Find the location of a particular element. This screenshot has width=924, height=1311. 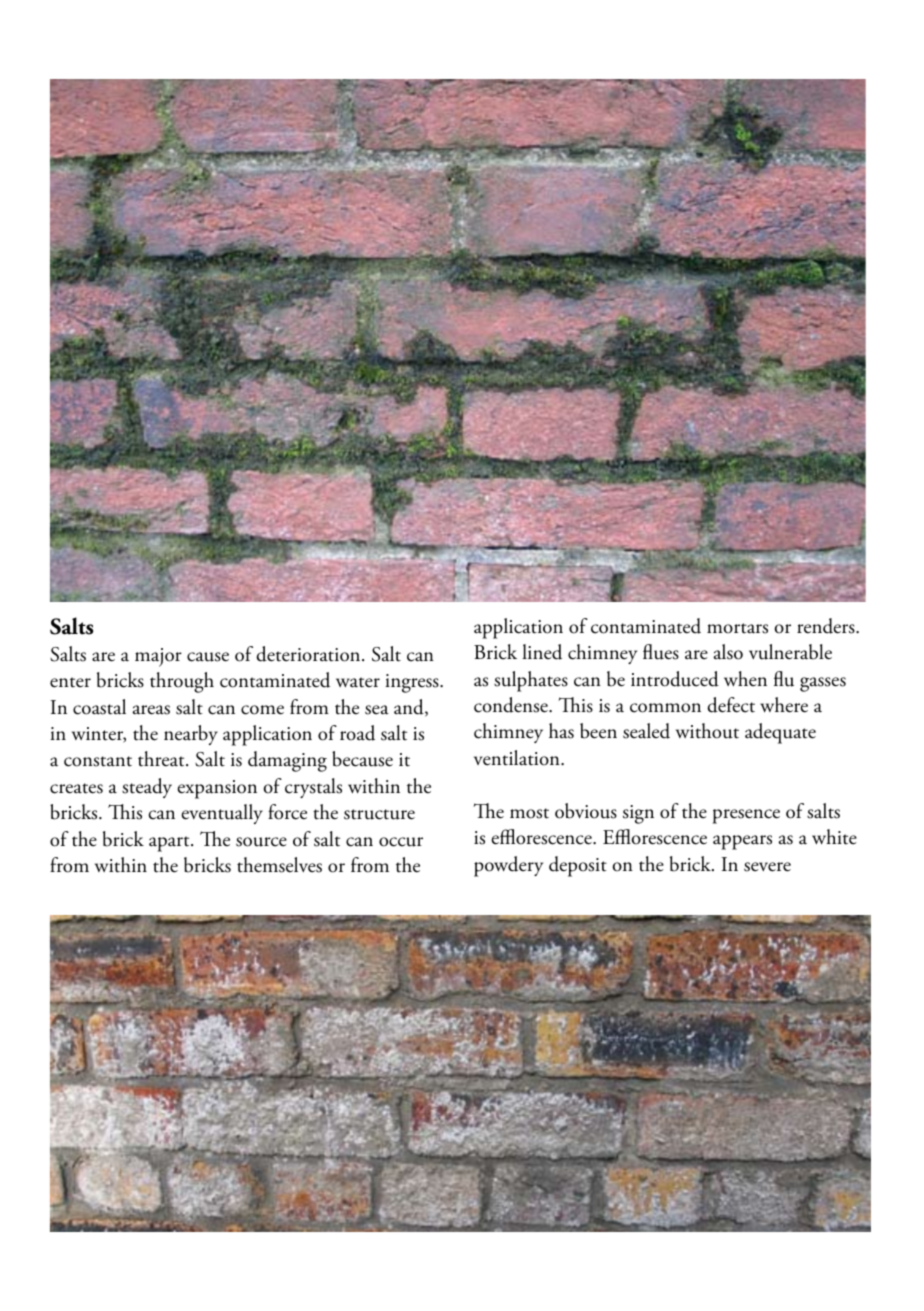

nearby is located at coordinates (191, 735).
